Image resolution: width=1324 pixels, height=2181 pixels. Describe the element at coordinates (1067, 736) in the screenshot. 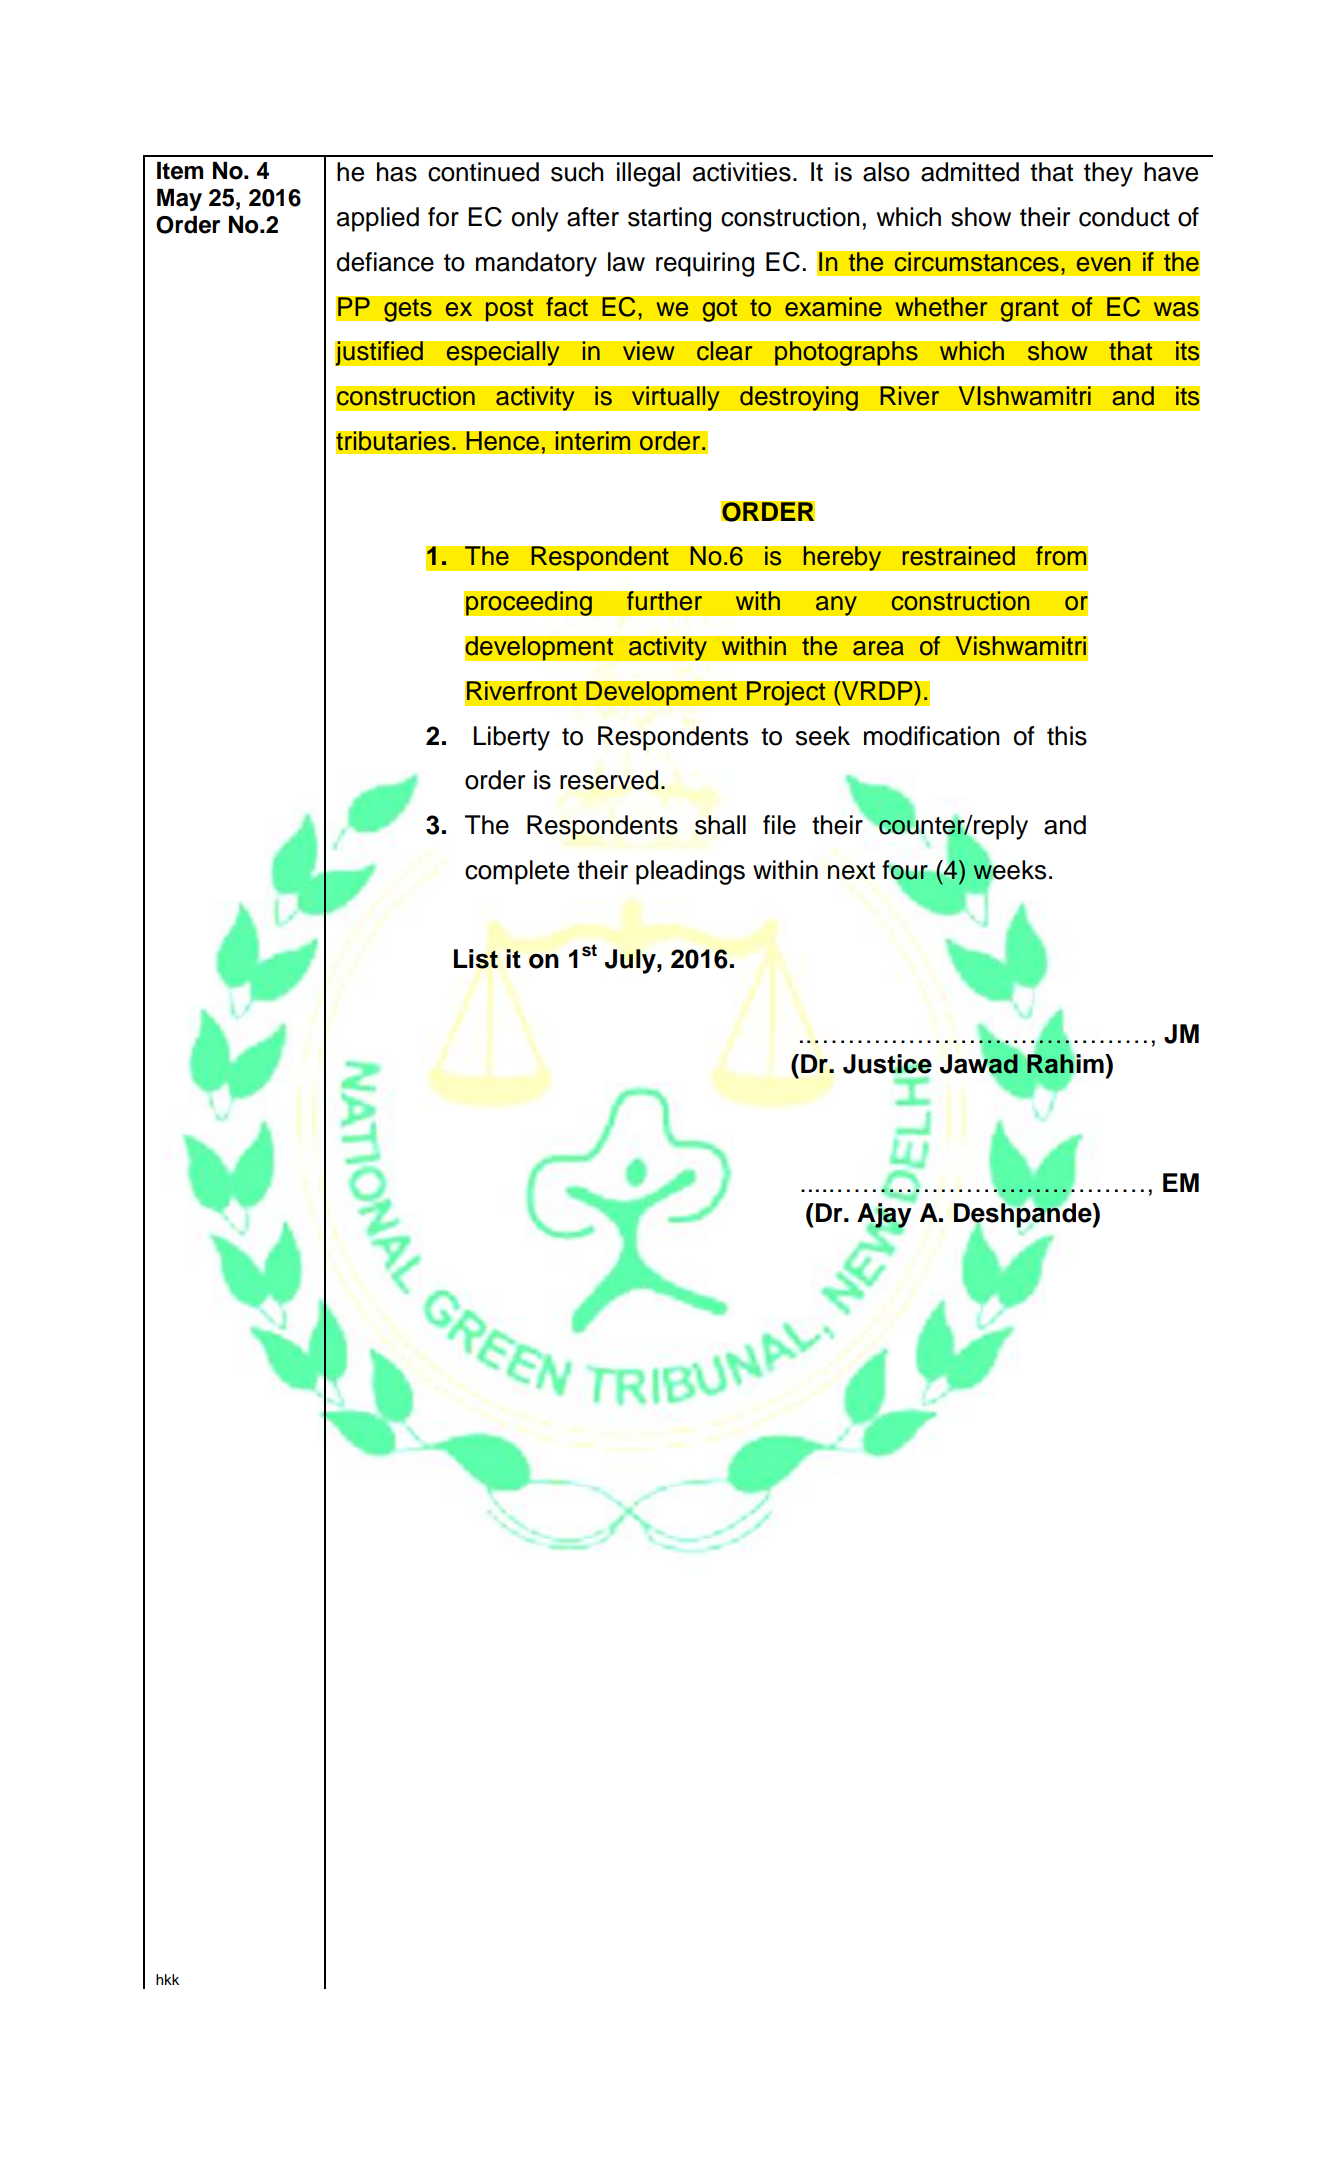

I see `this` at that location.
